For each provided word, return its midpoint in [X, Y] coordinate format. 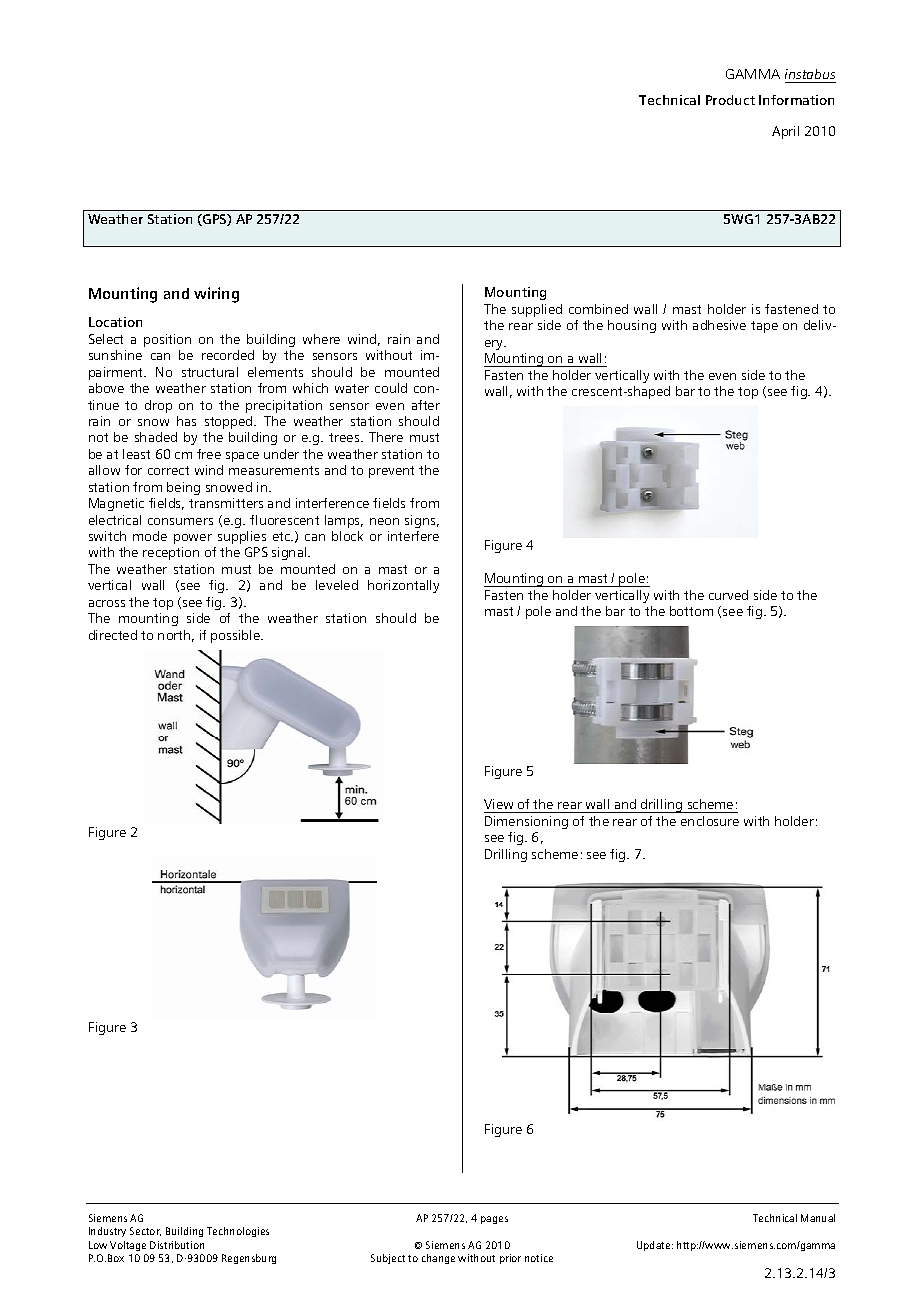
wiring [216, 295]
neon [384, 521]
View [498, 804]
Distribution [177, 1245]
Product [730, 100]
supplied [537, 310]
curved [728, 595]
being [183, 488]
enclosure [710, 821]
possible [236, 636]
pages [494, 1220]
